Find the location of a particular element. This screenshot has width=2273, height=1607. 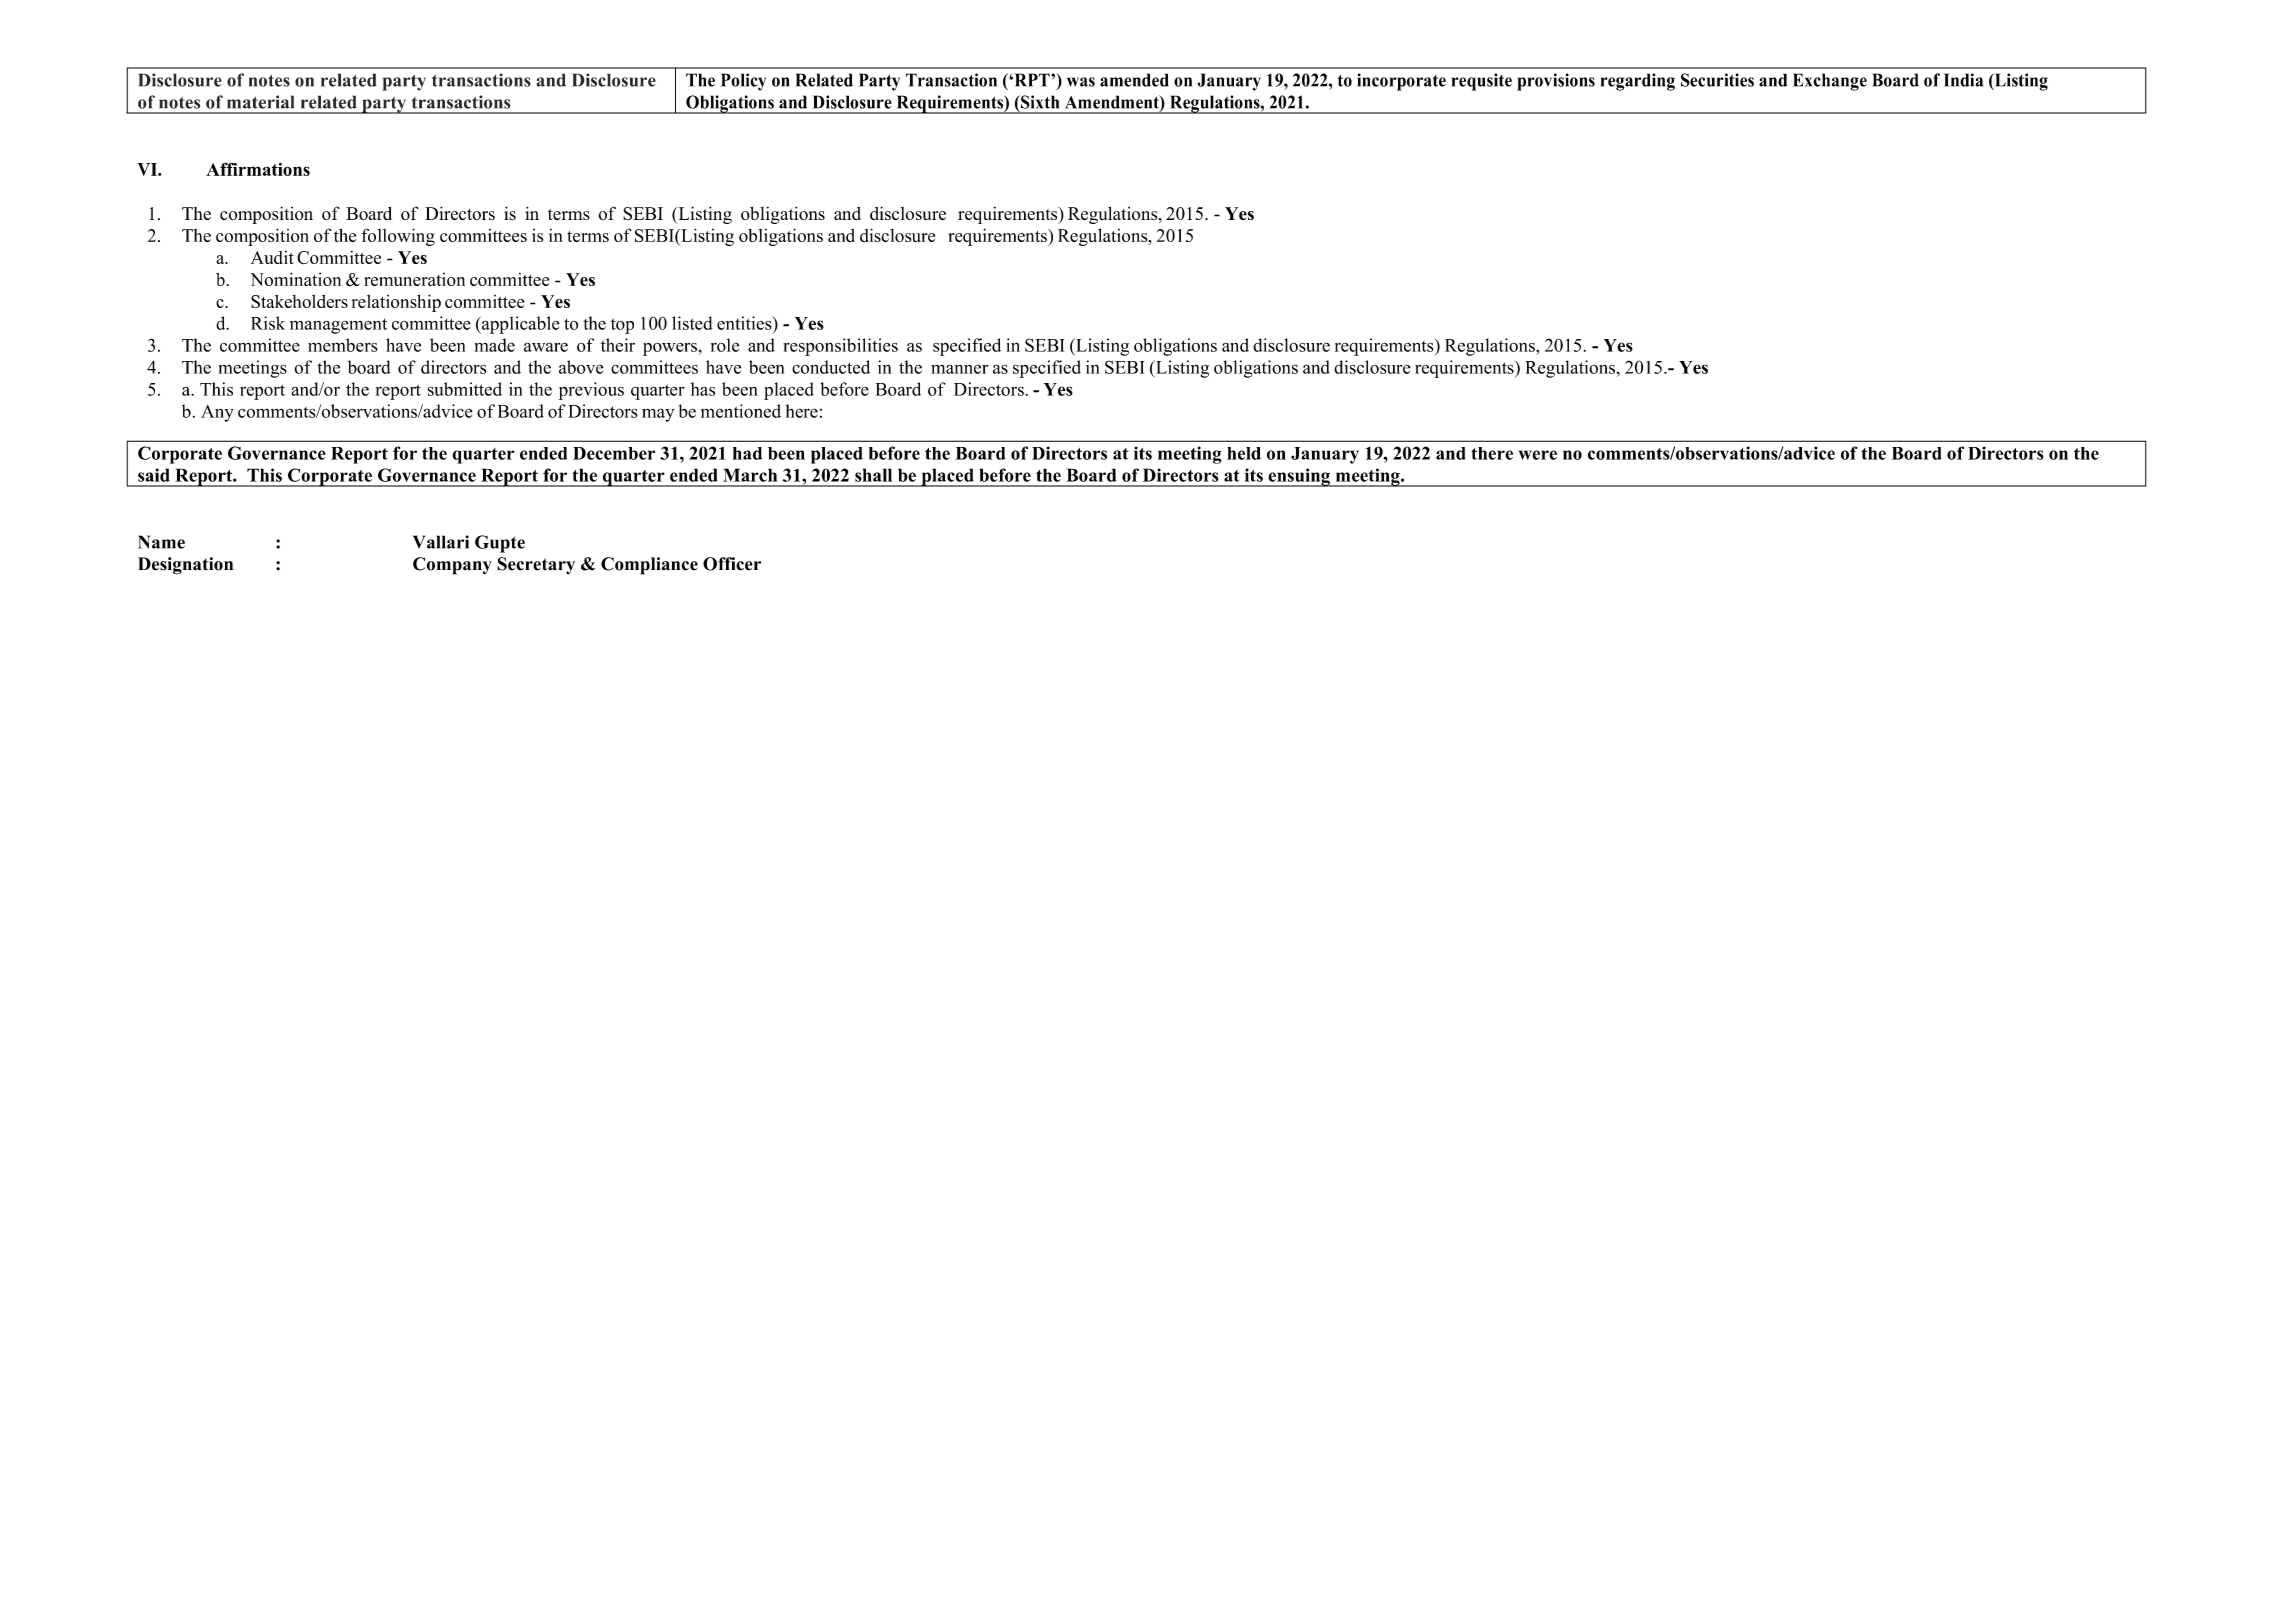

was is located at coordinates (1081, 82).
